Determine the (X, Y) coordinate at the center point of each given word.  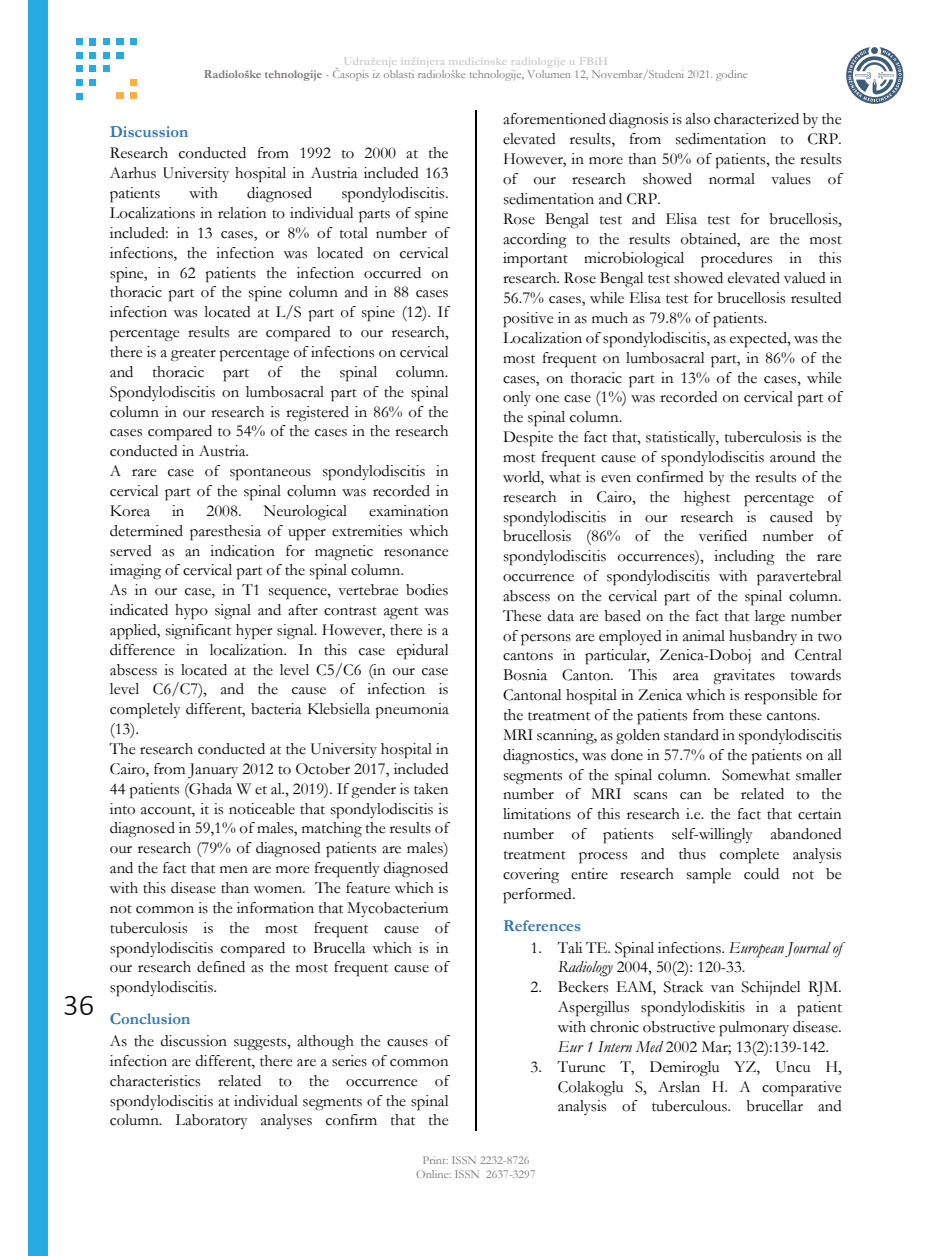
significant (198, 631)
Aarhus (133, 173)
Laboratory (211, 1121)
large (770, 618)
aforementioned (554, 119)
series (349, 1061)
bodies (427, 590)
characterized (756, 119)
